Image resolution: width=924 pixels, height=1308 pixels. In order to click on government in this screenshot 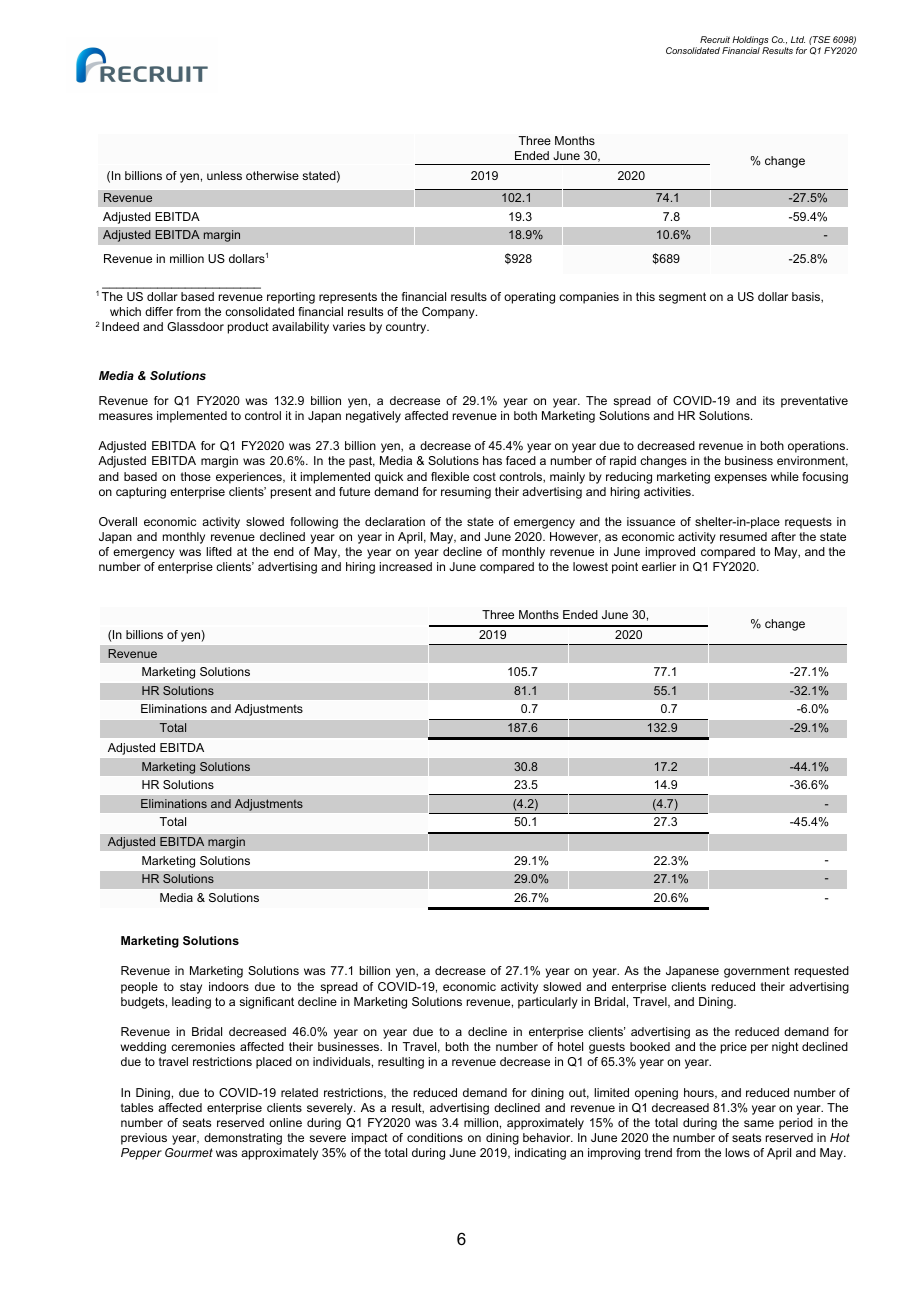, I will do `click(757, 972)`.
